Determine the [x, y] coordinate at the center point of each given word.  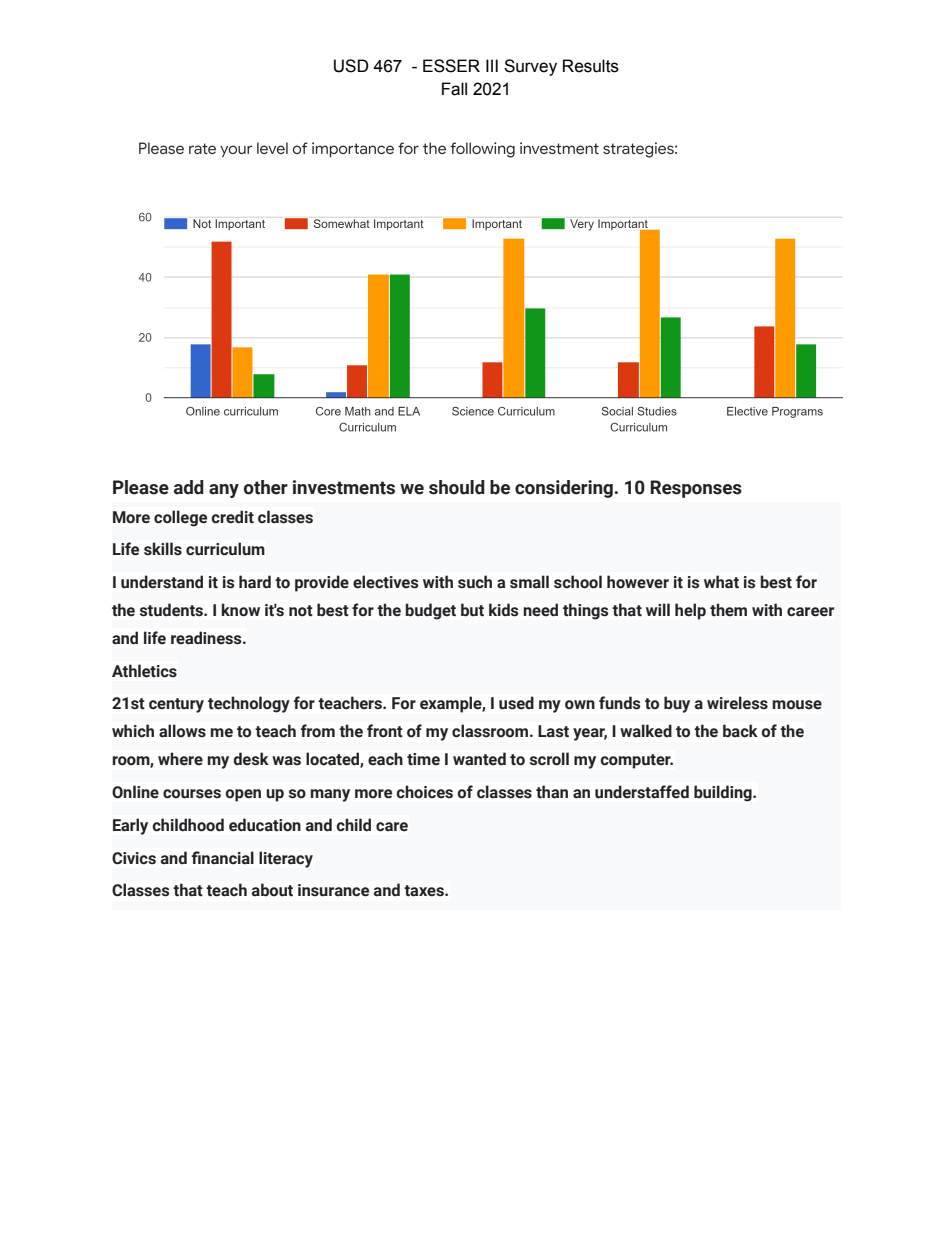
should [457, 487]
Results [591, 66]
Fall [454, 89]
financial [222, 858]
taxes [425, 891]
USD [351, 66]
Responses [696, 489]
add [189, 487]
